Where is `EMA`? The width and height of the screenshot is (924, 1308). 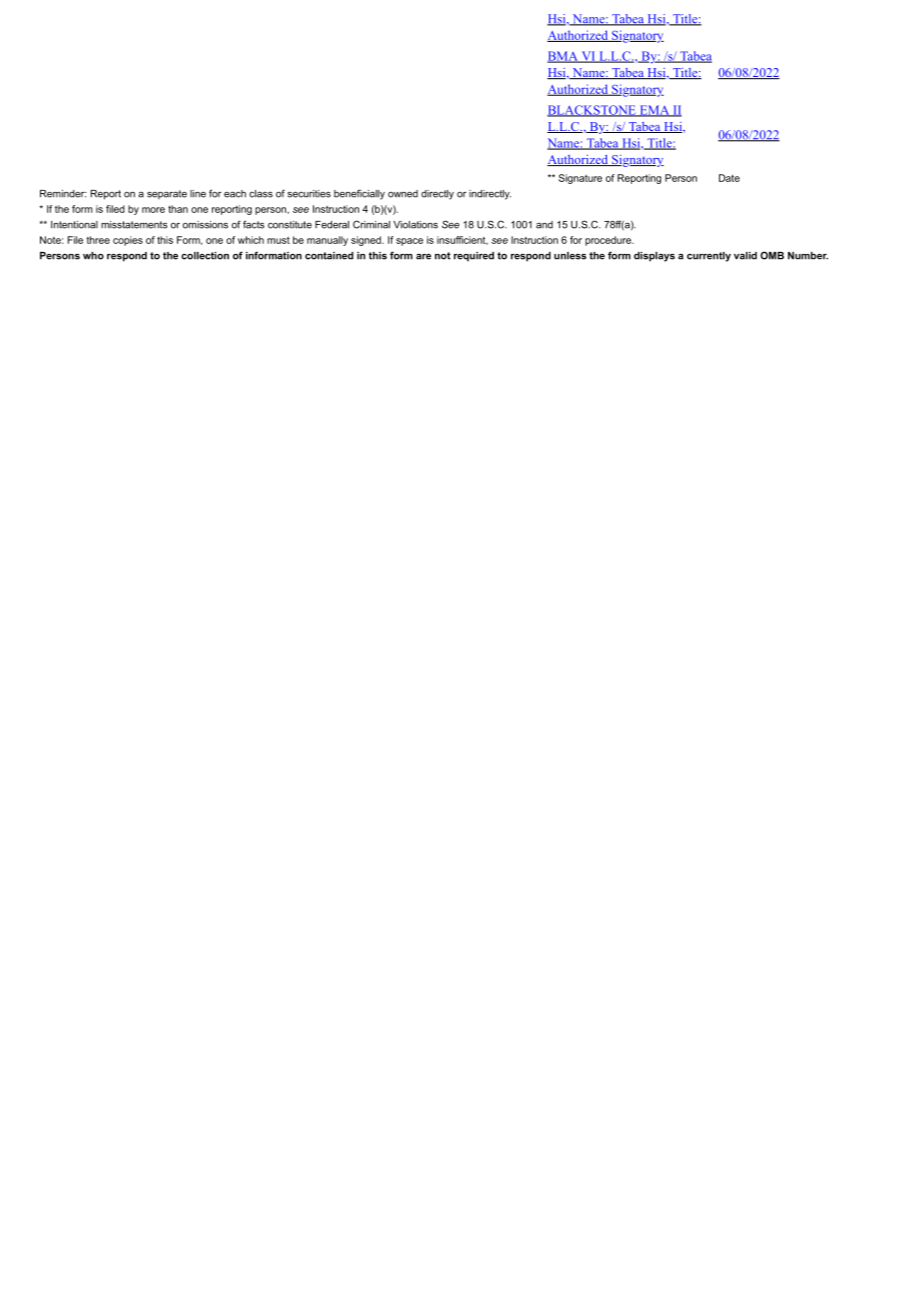 EMA is located at coordinates (654, 111).
